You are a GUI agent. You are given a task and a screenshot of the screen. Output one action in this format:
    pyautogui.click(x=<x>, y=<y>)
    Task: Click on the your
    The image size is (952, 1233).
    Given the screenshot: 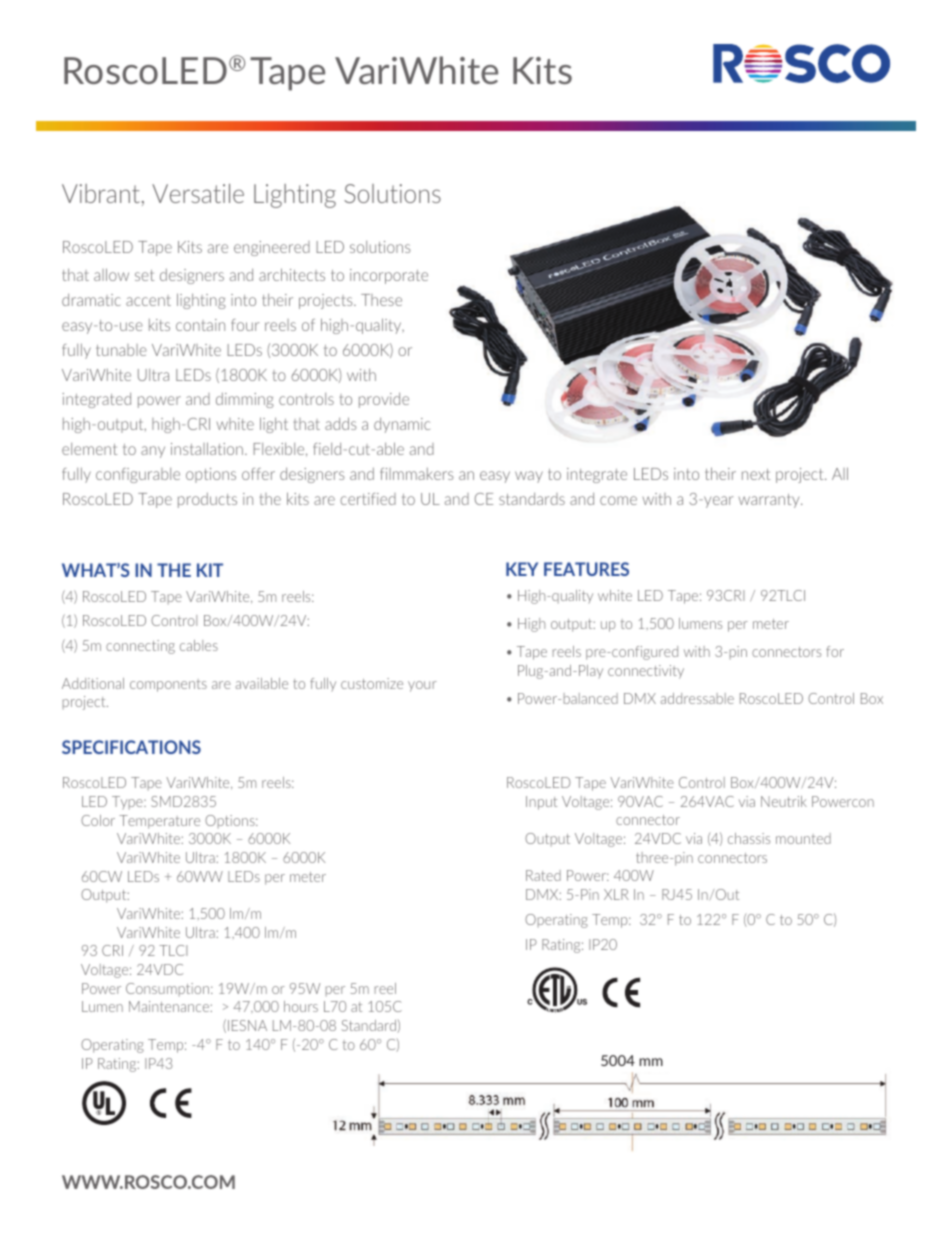 What is the action you would take?
    pyautogui.click(x=422, y=686)
